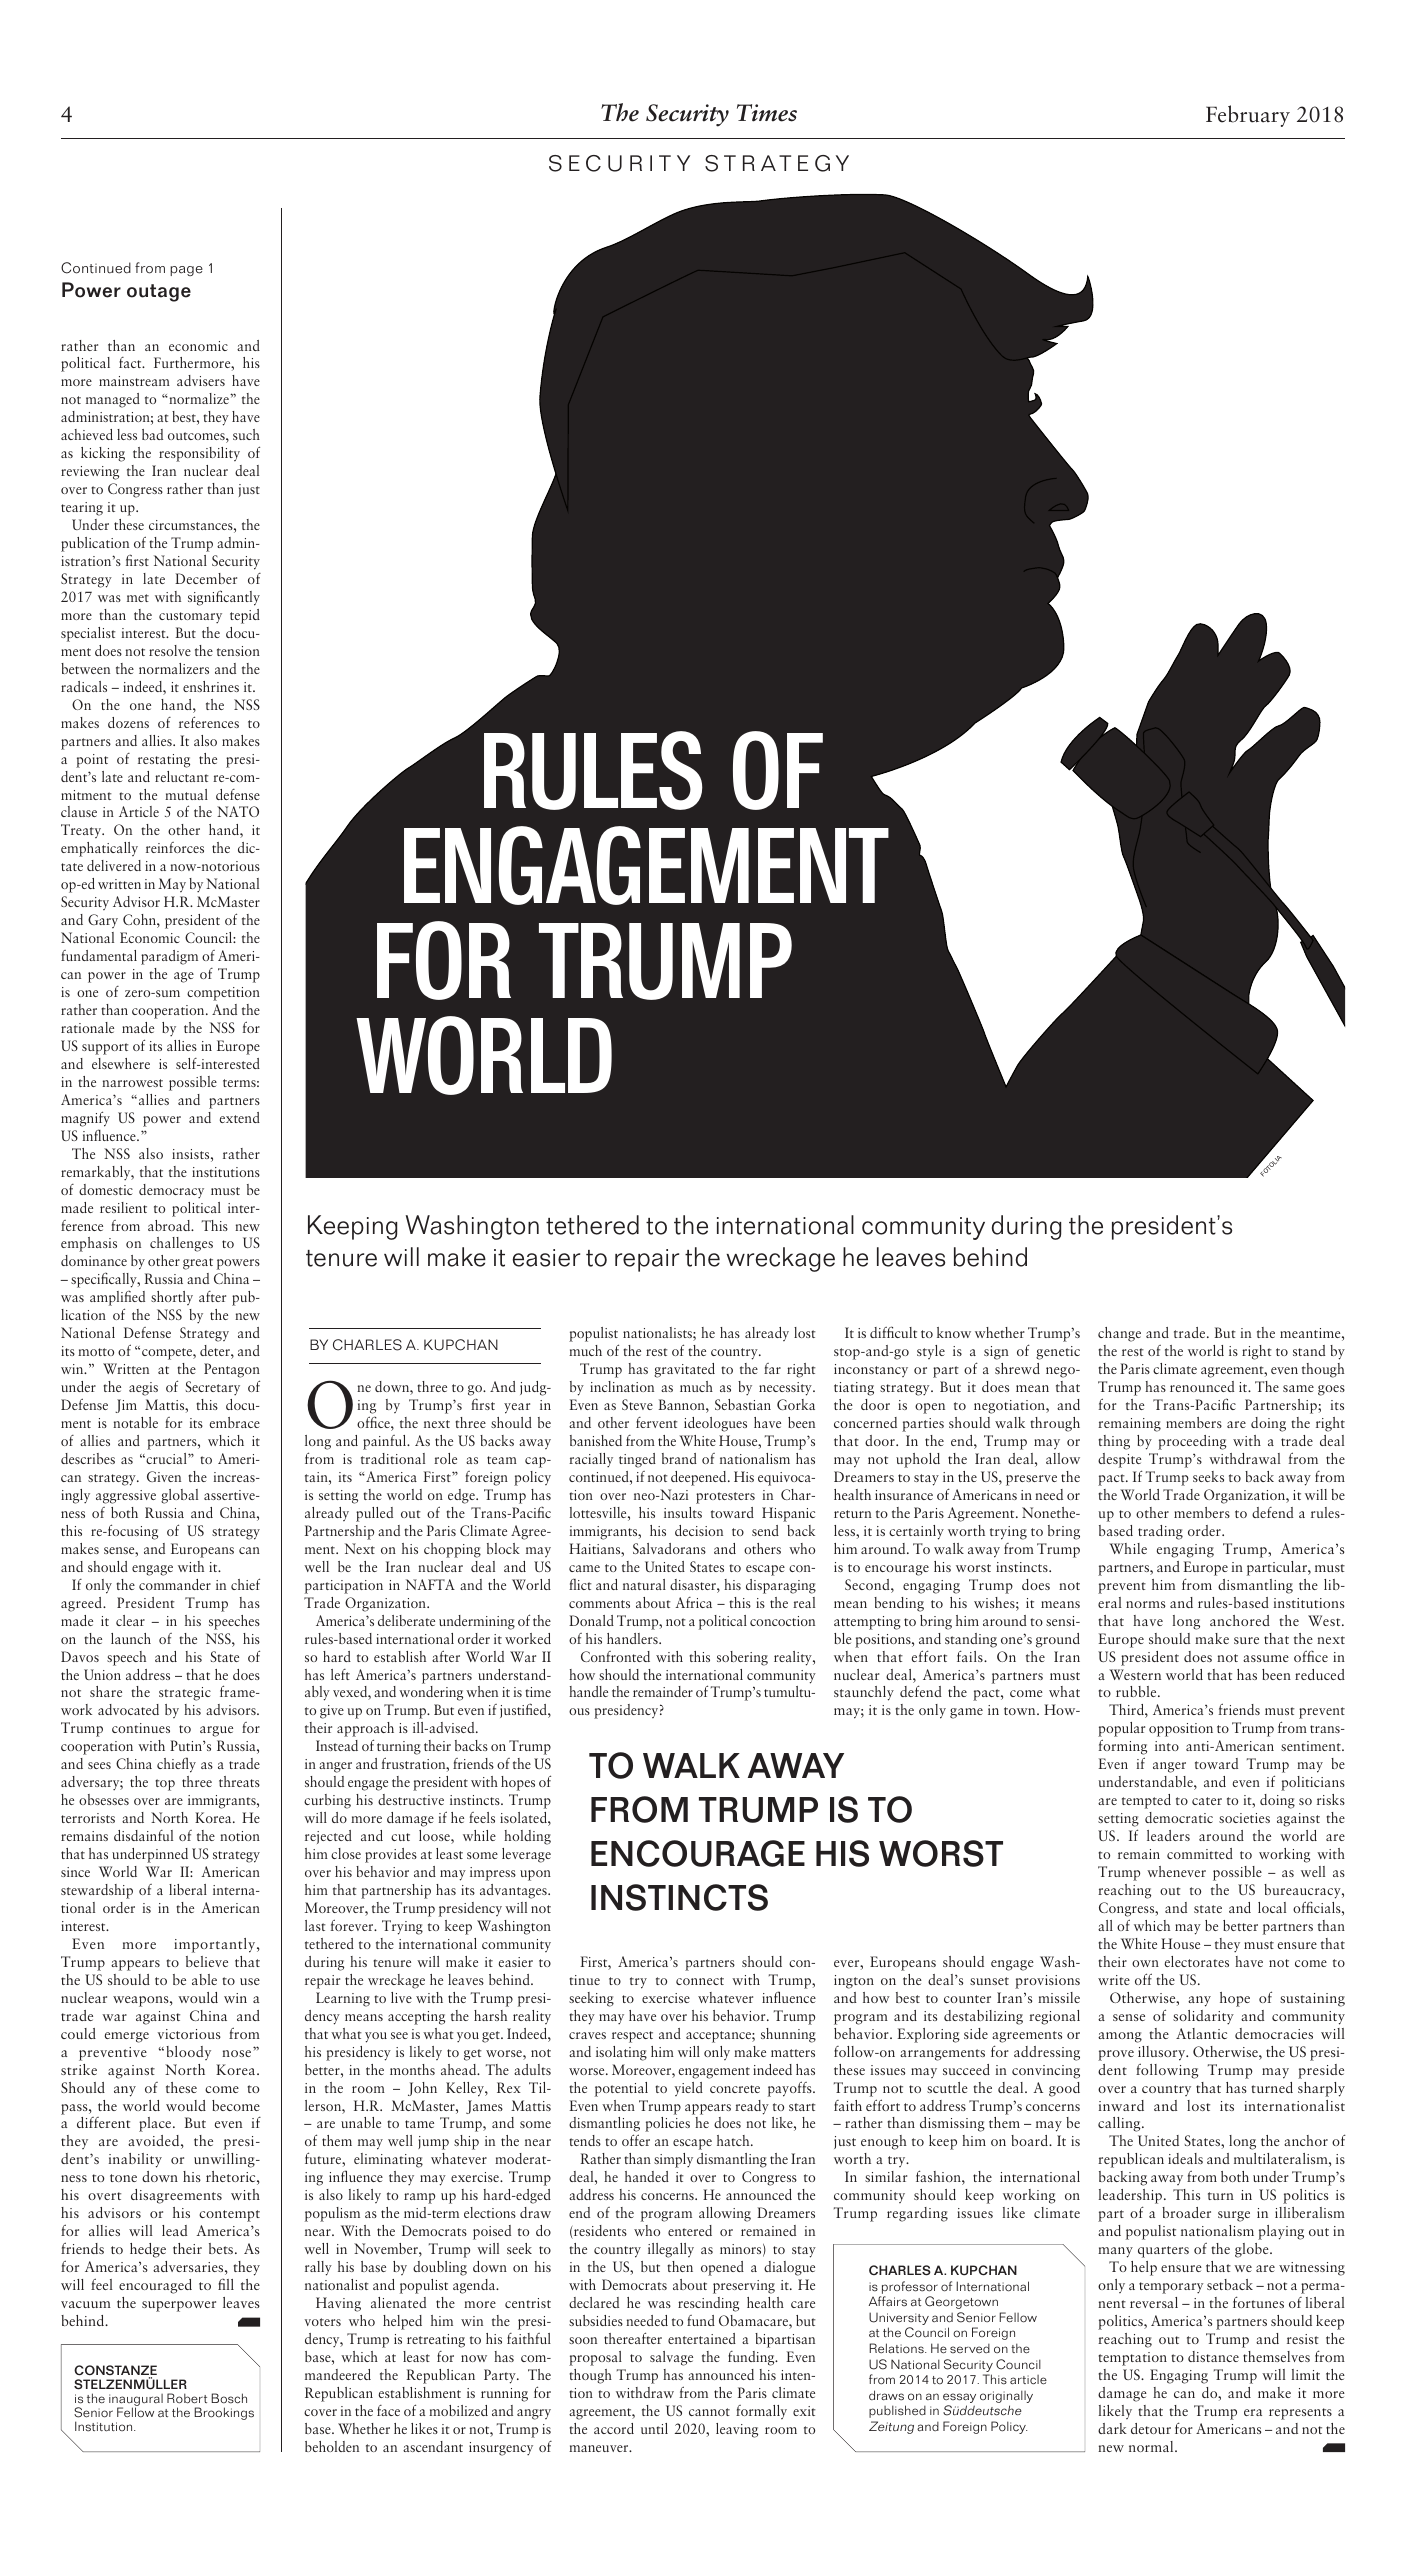  What do you see at coordinates (239, 1781) in the screenshot?
I see `threats` at bounding box center [239, 1781].
